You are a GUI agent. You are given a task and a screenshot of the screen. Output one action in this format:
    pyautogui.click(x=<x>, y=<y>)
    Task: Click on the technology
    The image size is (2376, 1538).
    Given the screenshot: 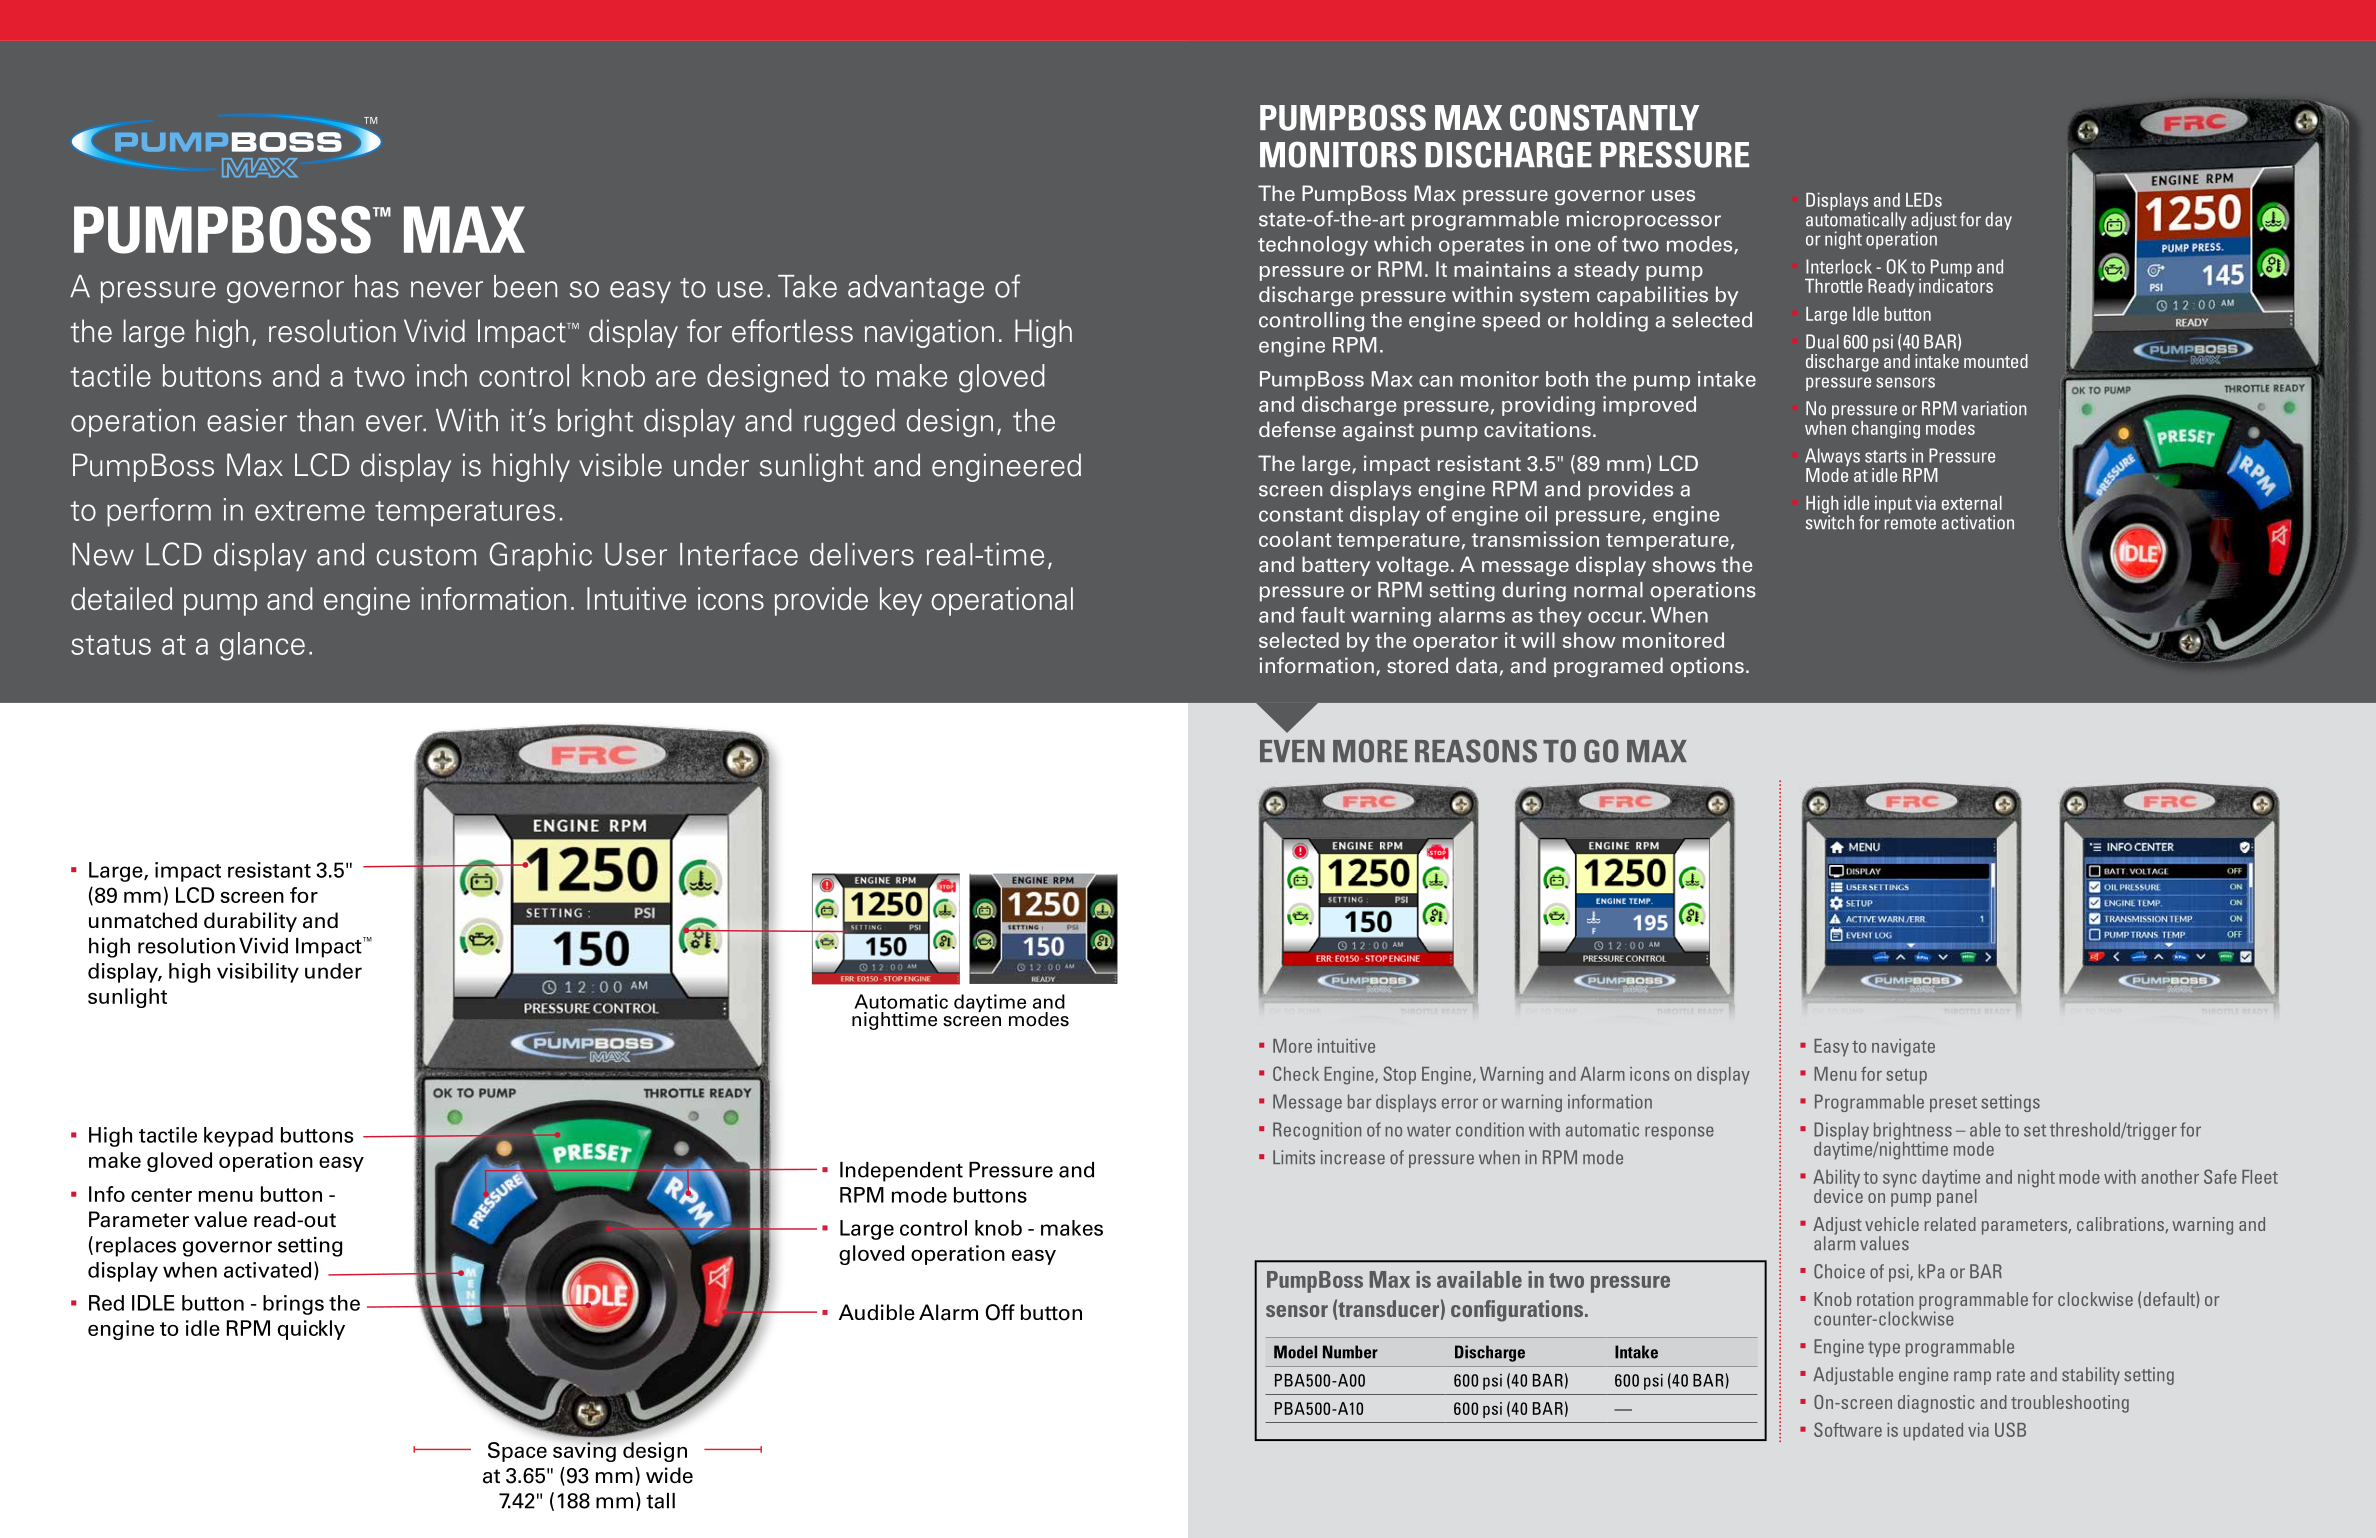 What is the action you would take?
    pyautogui.click(x=1313, y=246)
